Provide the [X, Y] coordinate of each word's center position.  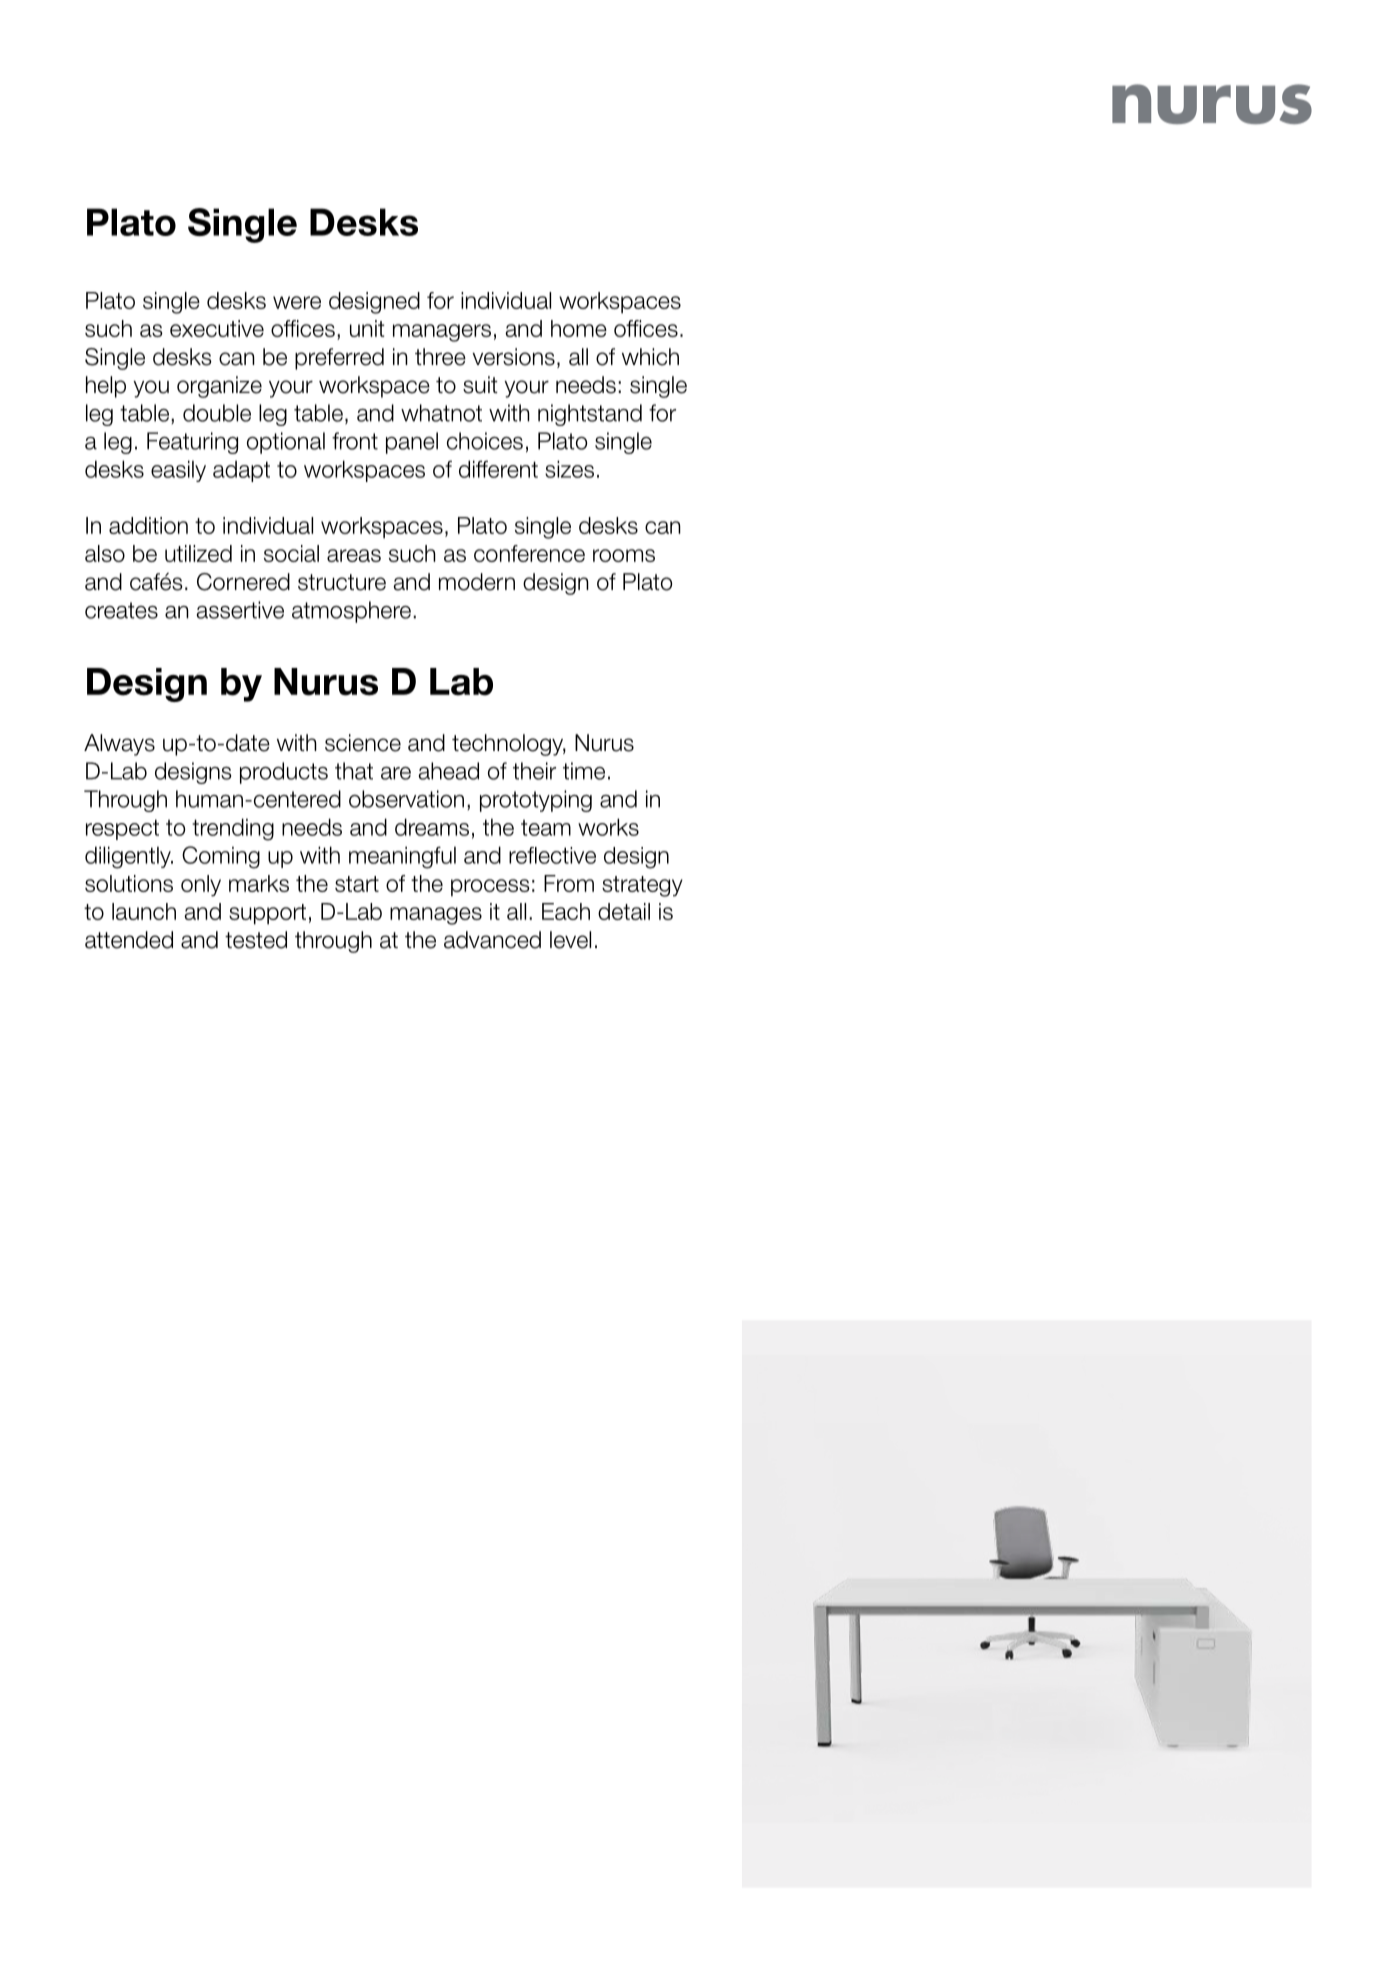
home [579, 328]
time [584, 771]
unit [367, 328]
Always [119, 745]
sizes [569, 469]
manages [436, 916]
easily [178, 471]
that [354, 771]
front [355, 441]
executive [217, 328]
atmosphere [353, 612]
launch [144, 911]
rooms [624, 555]
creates [121, 610]
